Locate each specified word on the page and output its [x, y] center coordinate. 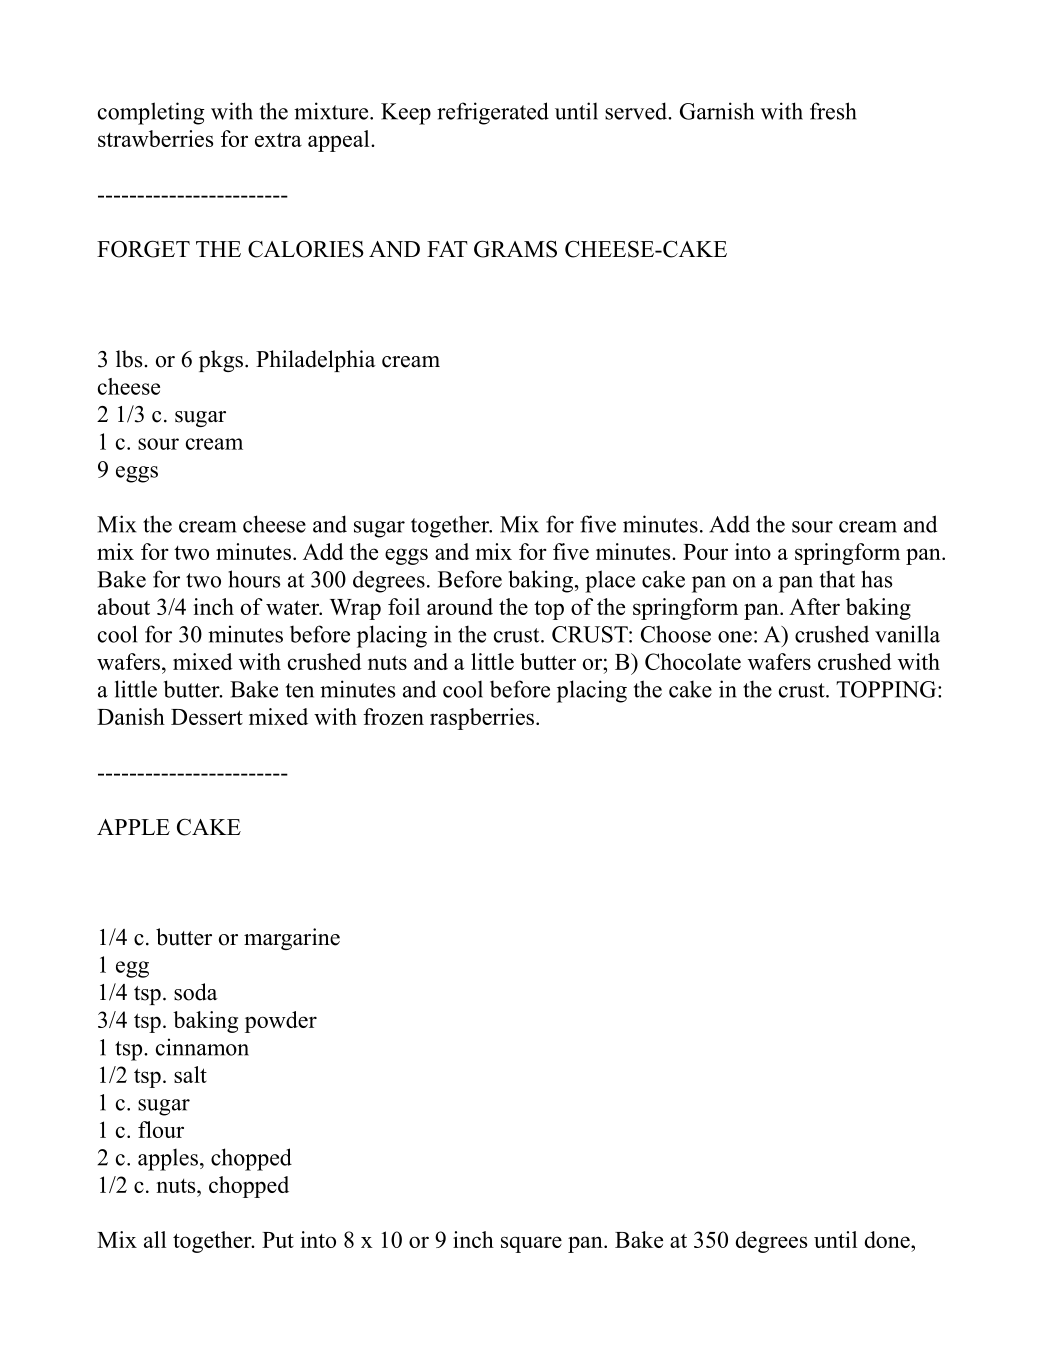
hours [254, 579]
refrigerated [493, 113]
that [837, 579]
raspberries [482, 719]
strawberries [155, 138]
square [531, 1244]
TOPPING [887, 689]
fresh [833, 111]
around [460, 606]
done [888, 1239]
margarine [292, 939]
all [155, 1239]
